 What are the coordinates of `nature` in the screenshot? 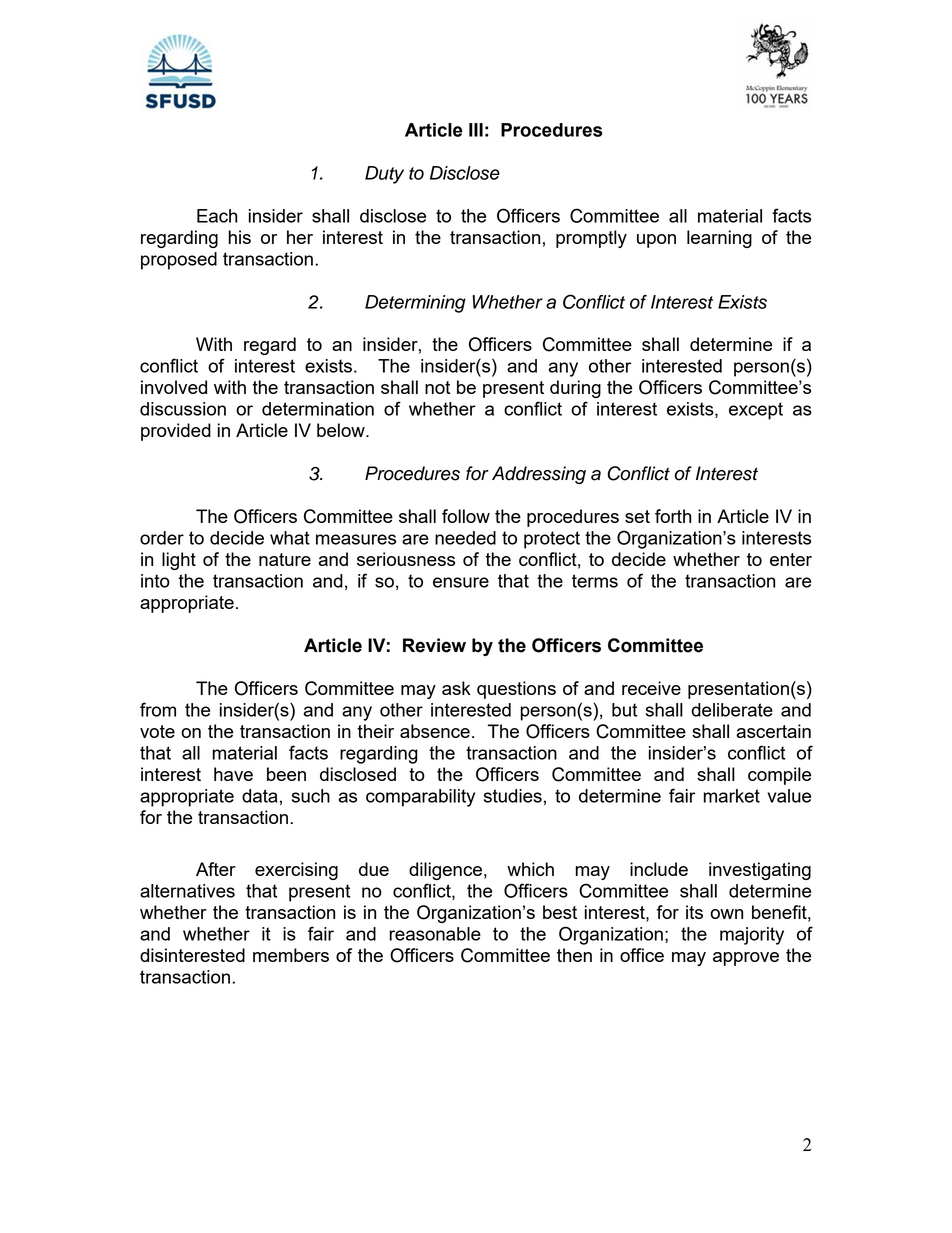 It's located at (285, 559).
